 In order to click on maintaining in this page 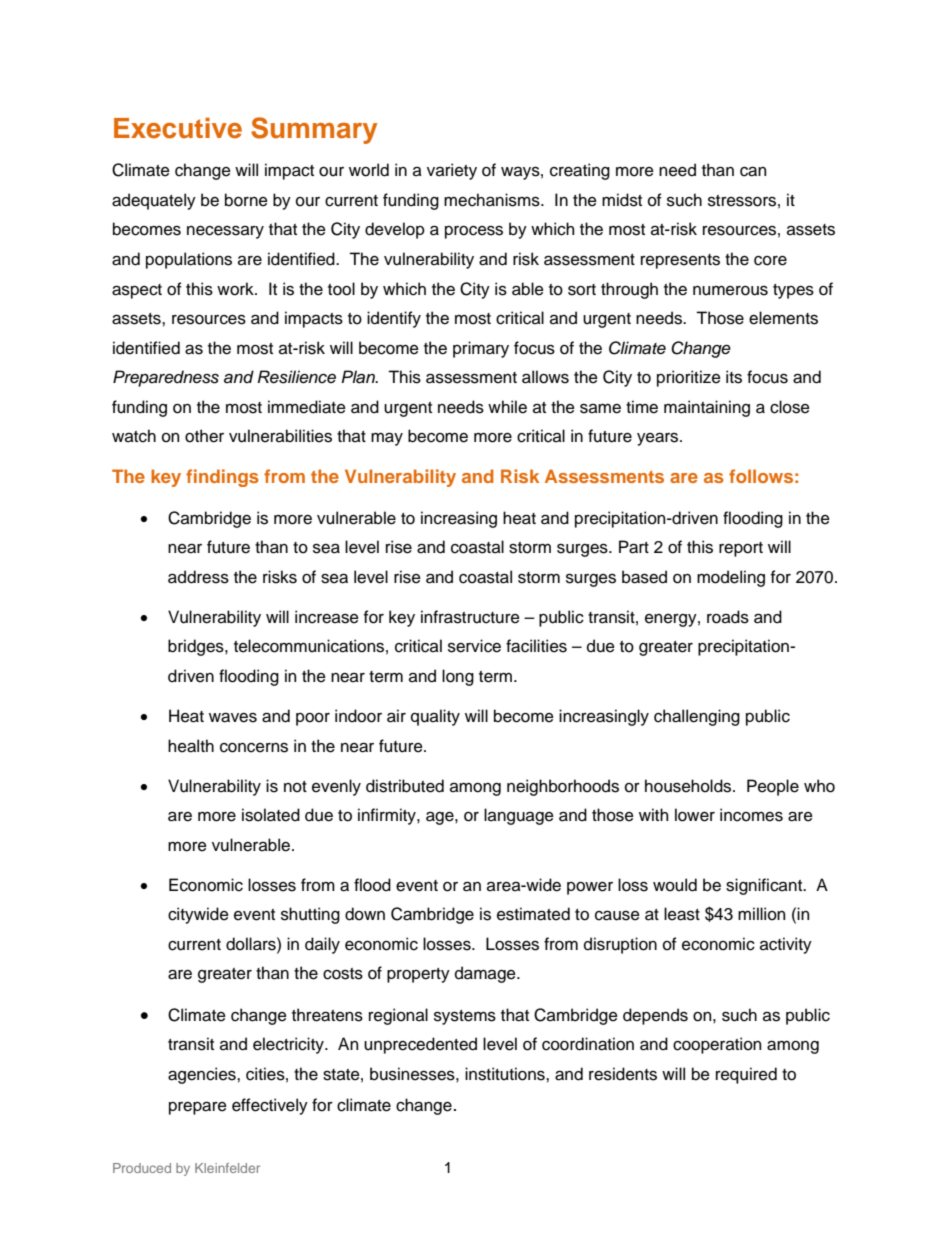, I will do `click(707, 408)`.
